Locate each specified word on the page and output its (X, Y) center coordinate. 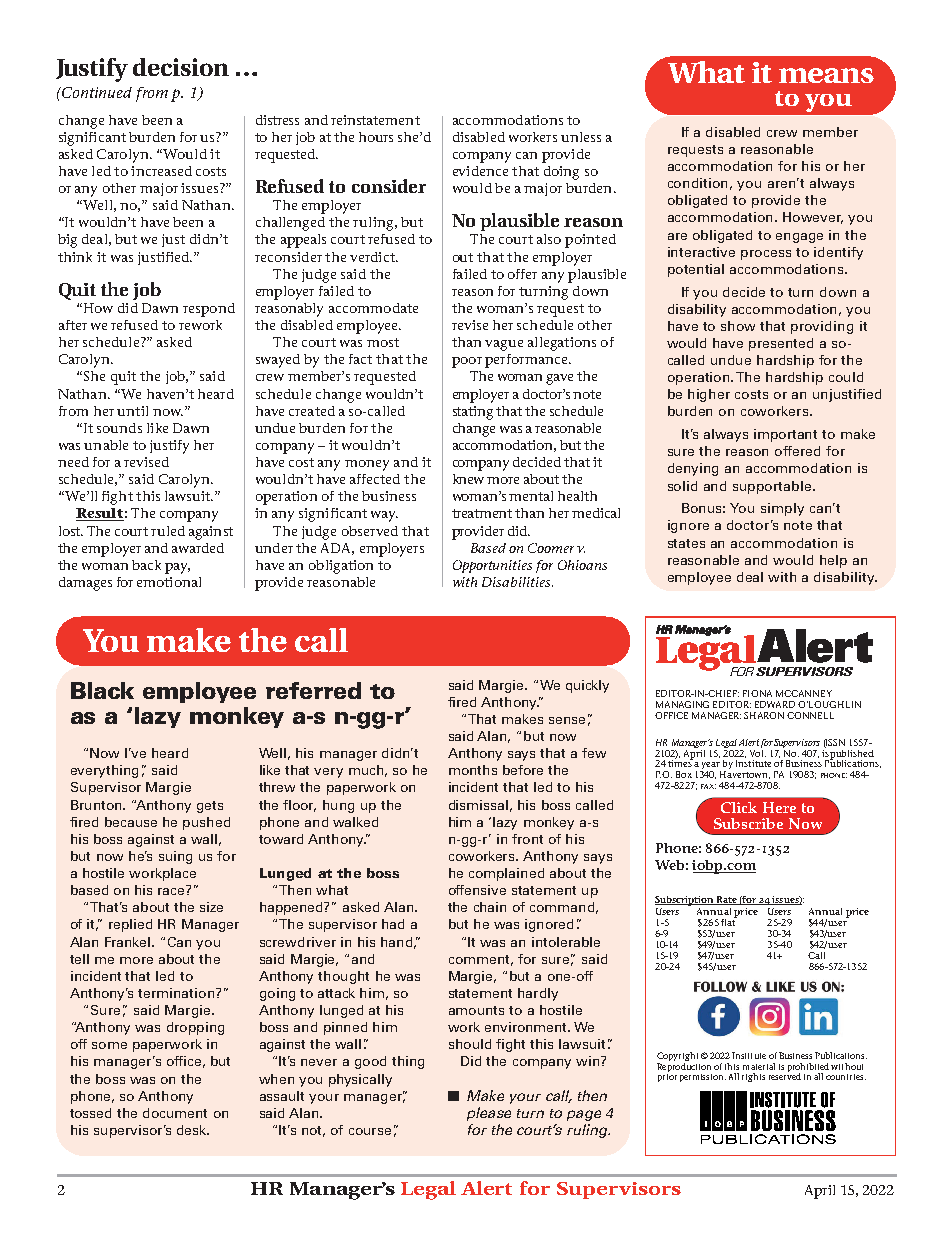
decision (181, 67)
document (175, 1113)
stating (473, 413)
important (785, 435)
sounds (119, 428)
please (489, 1114)
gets (210, 807)
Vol (758, 752)
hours (376, 137)
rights (753, 1077)
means (826, 75)
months (473, 770)
